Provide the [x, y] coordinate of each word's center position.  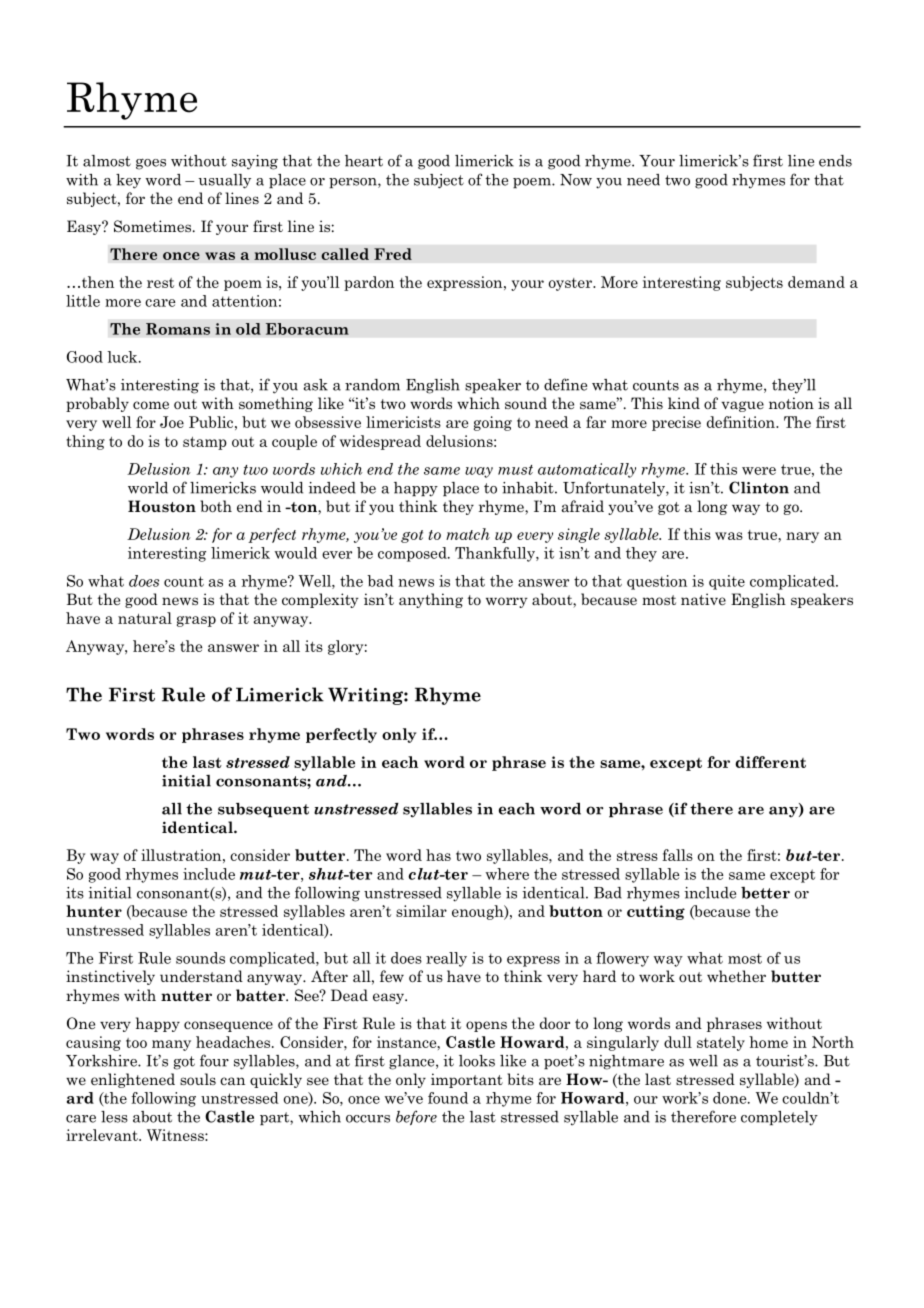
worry [507, 602]
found [448, 1098]
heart [364, 161]
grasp [196, 621]
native [703, 599]
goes [151, 164]
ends [835, 161]
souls [198, 1079]
